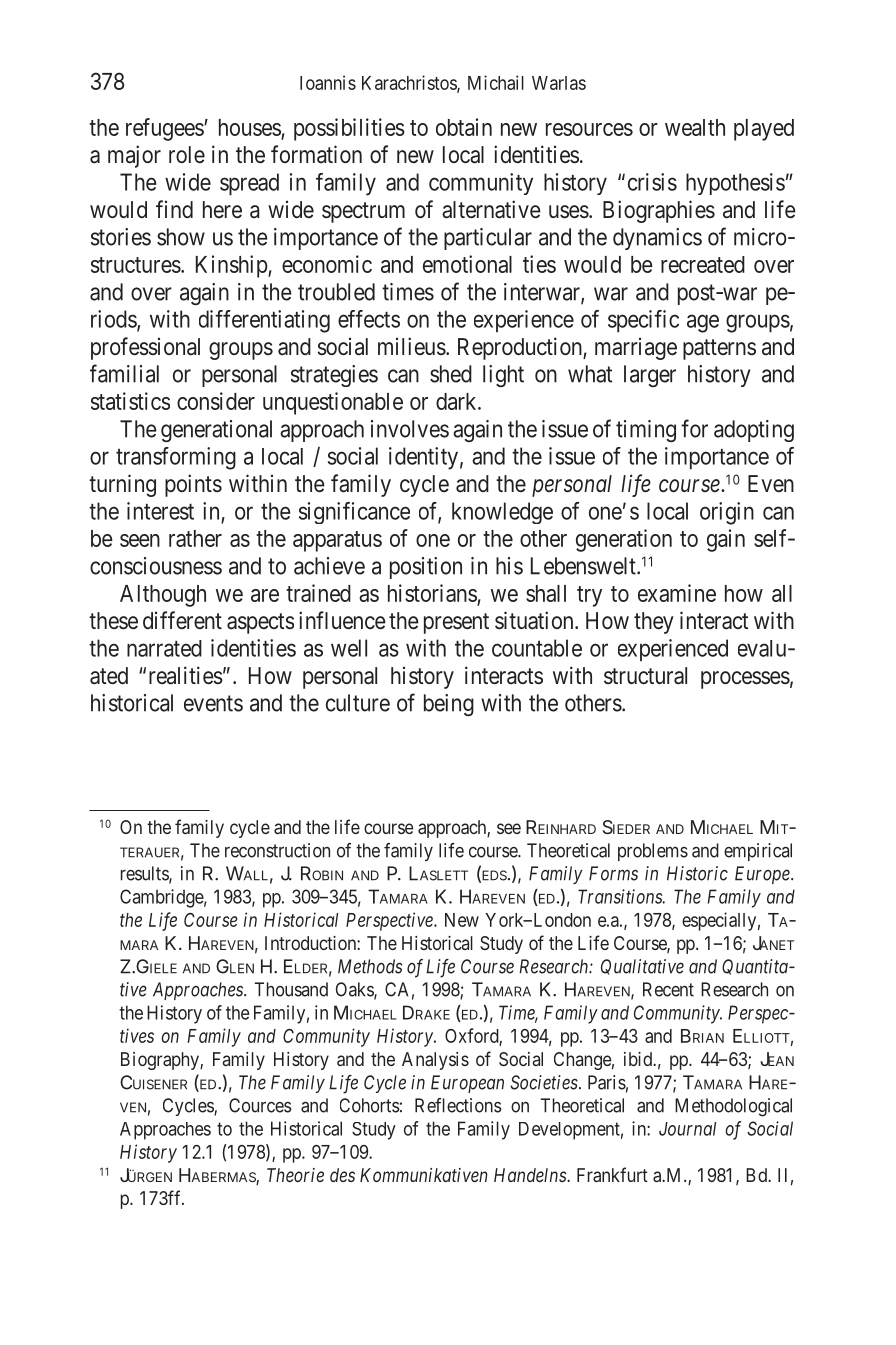 This screenshot has height=1345, width=896. What do you see at coordinates (458, 1105) in the screenshot?
I see `Reflections` at bounding box center [458, 1105].
